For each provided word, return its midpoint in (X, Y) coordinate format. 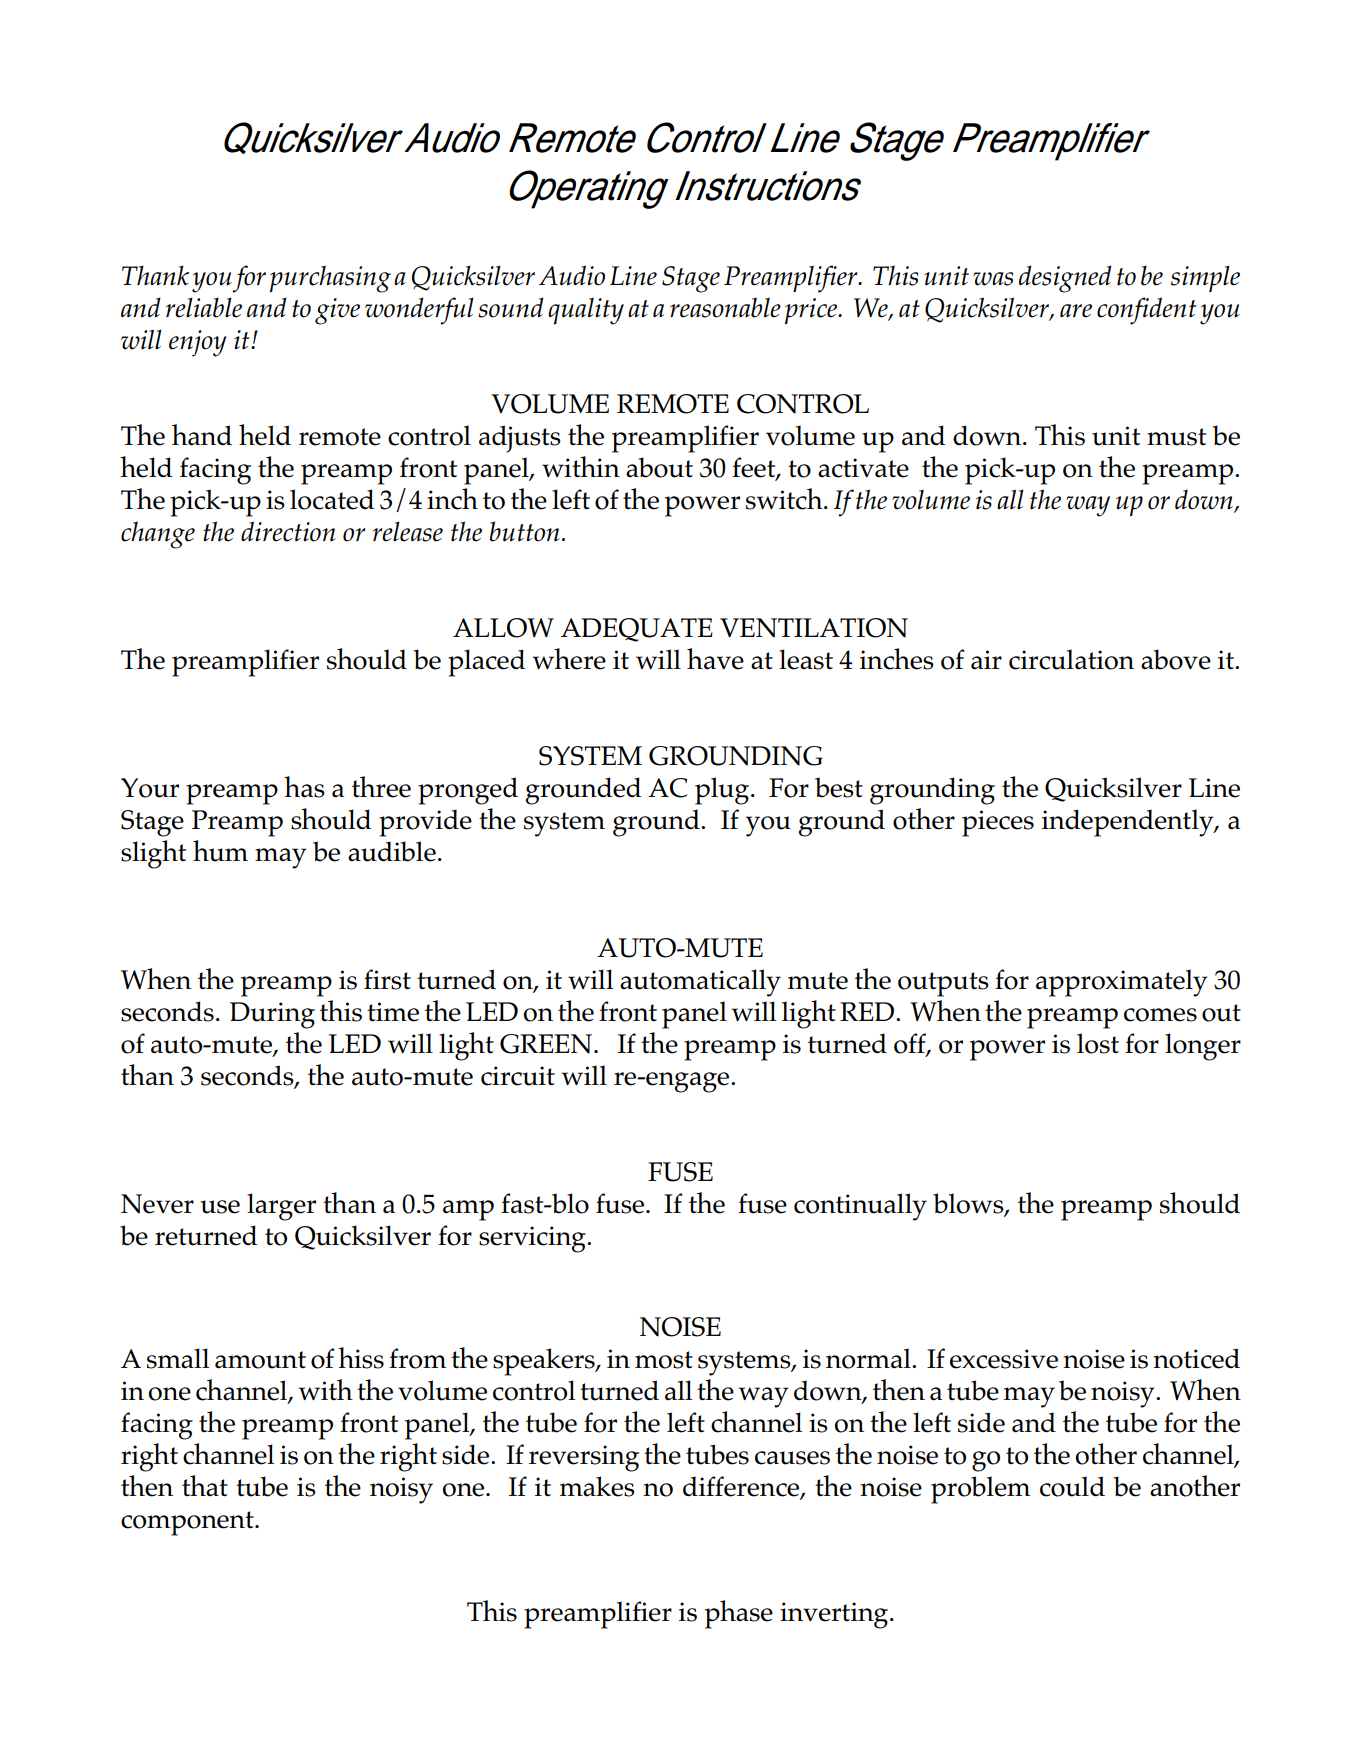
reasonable (725, 307)
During (272, 1015)
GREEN (546, 1044)
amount (260, 1360)
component (188, 1523)
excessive (1004, 1359)
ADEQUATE (637, 630)
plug (723, 791)
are (1076, 311)
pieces (998, 823)
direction (288, 531)
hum (220, 851)
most (664, 1360)
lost (1098, 1043)
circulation (1071, 659)
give (337, 311)
